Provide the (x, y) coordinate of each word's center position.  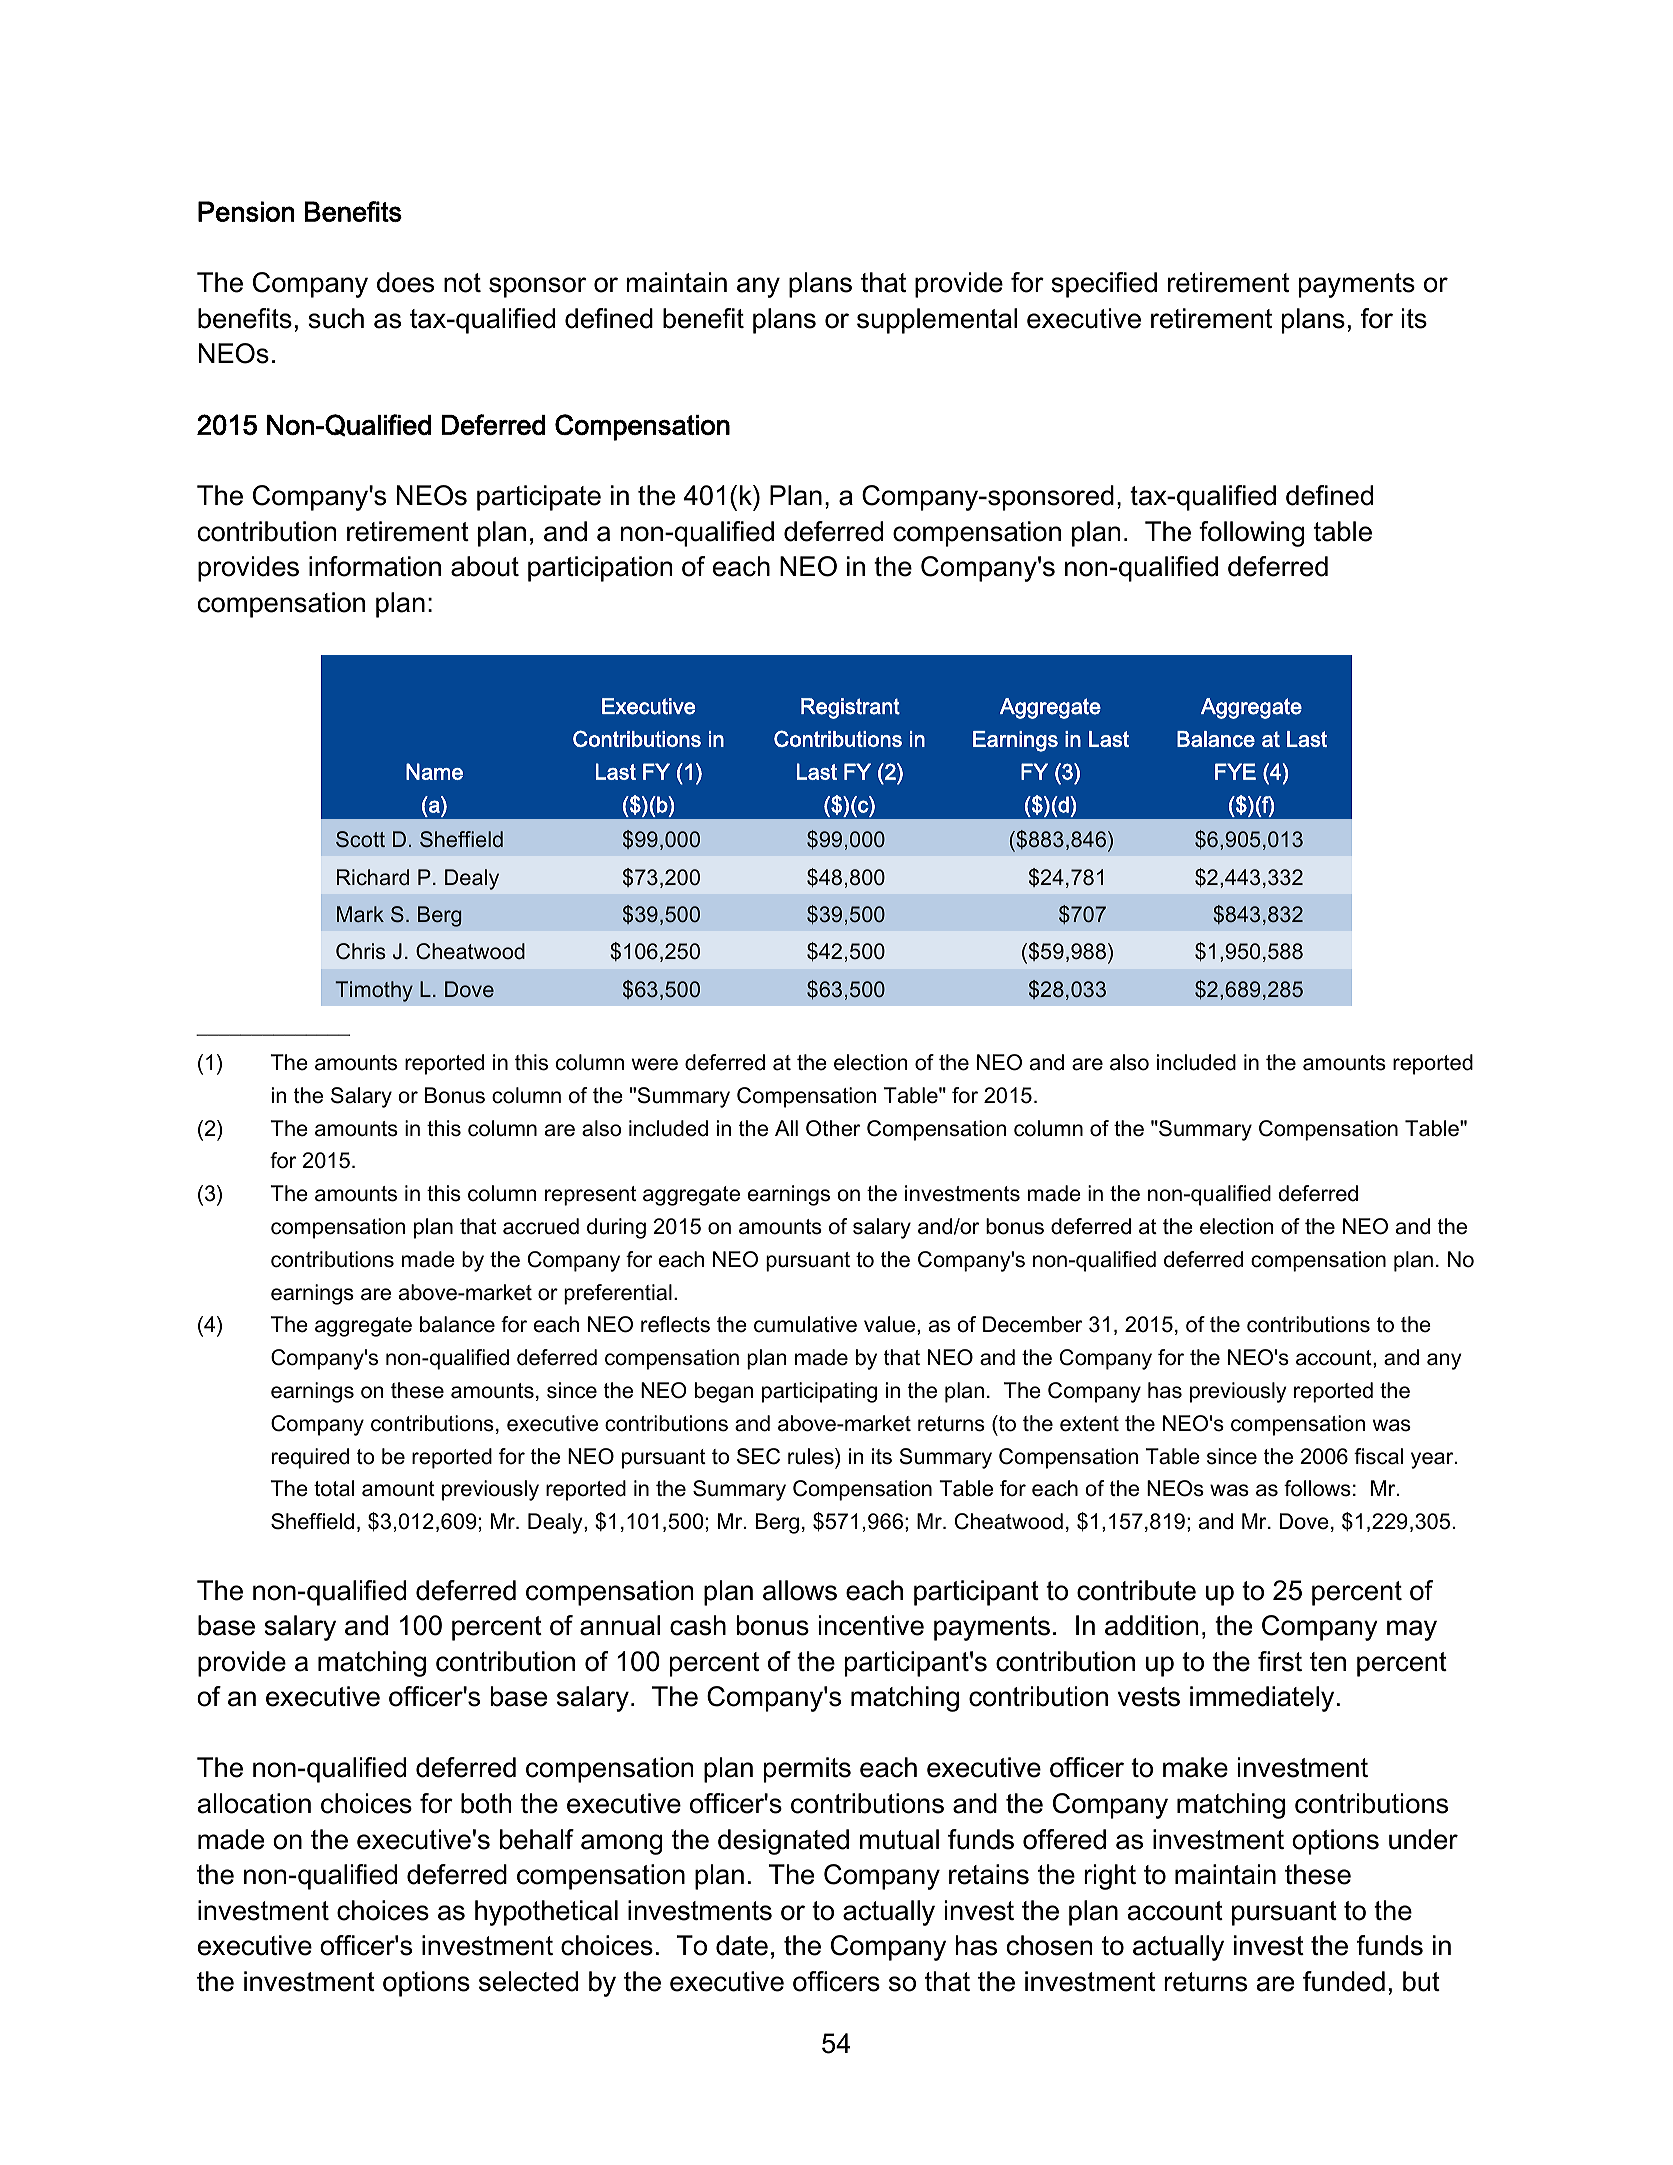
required (310, 1458)
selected (528, 1981)
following (1252, 534)
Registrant (850, 708)
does (405, 282)
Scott (360, 839)
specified (1104, 285)
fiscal (1378, 1456)
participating (819, 1392)
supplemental (937, 321)
